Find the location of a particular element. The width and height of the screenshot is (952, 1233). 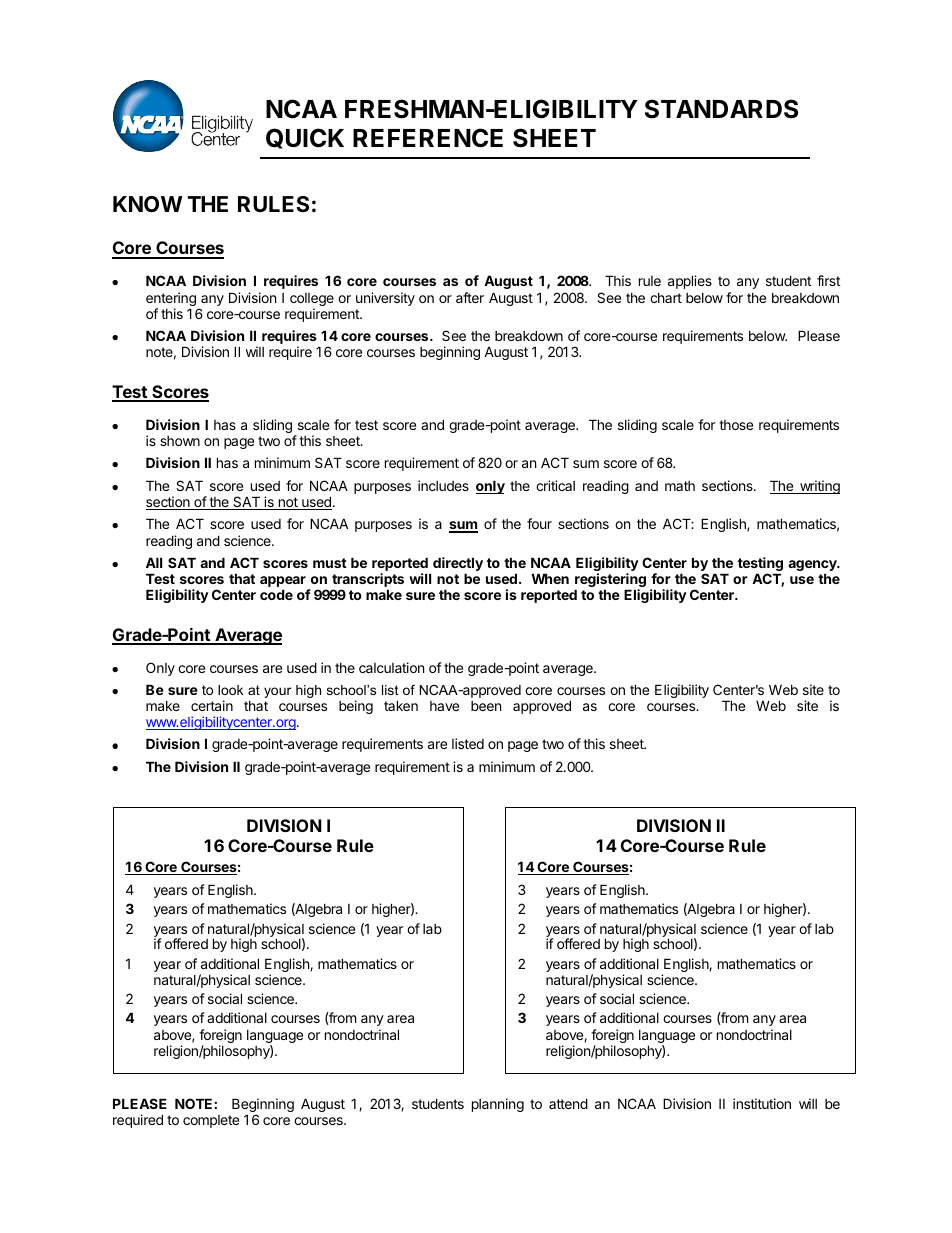

agency is located at coordinates (813, 567).
